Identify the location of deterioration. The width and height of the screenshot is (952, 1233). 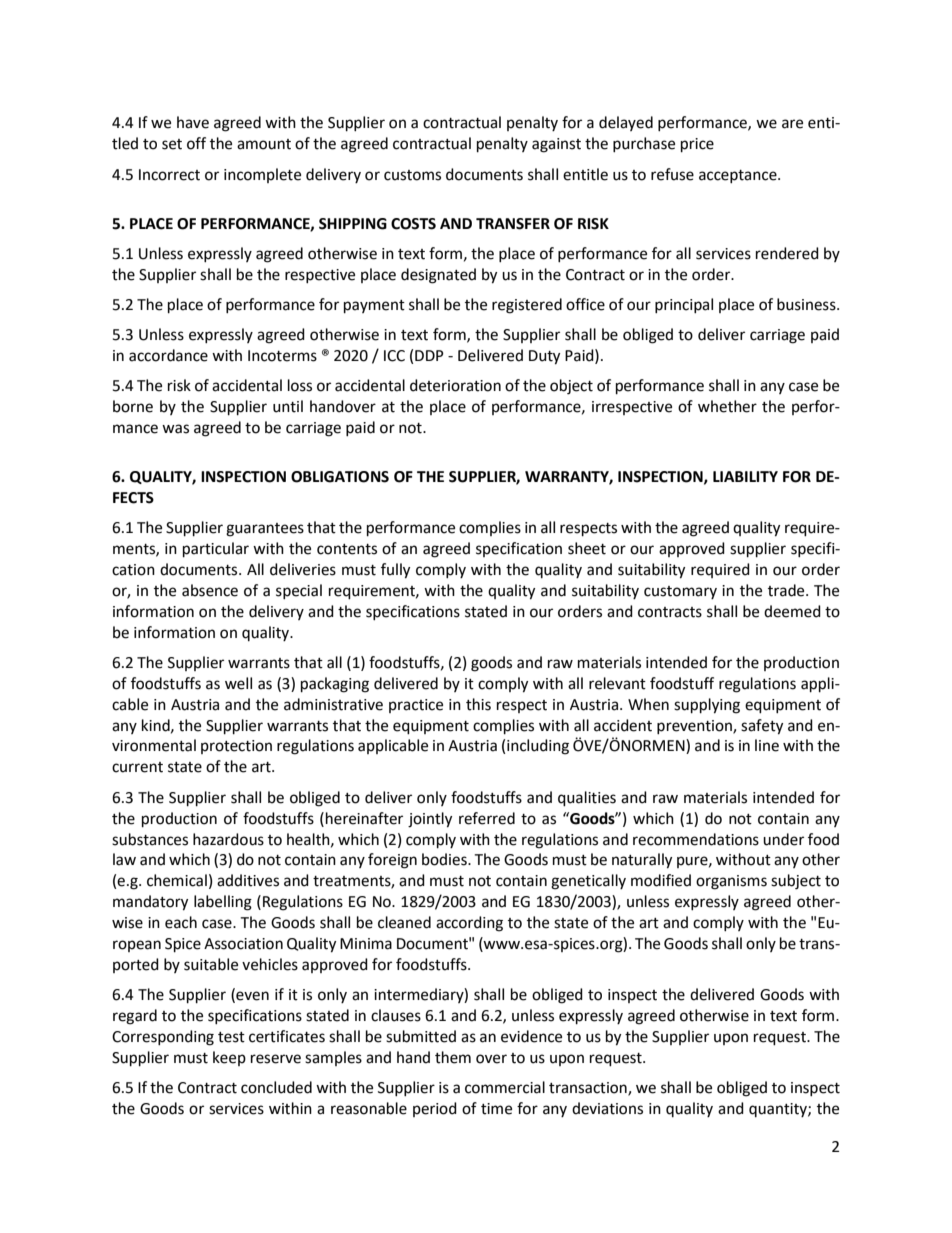
(455, 385).
